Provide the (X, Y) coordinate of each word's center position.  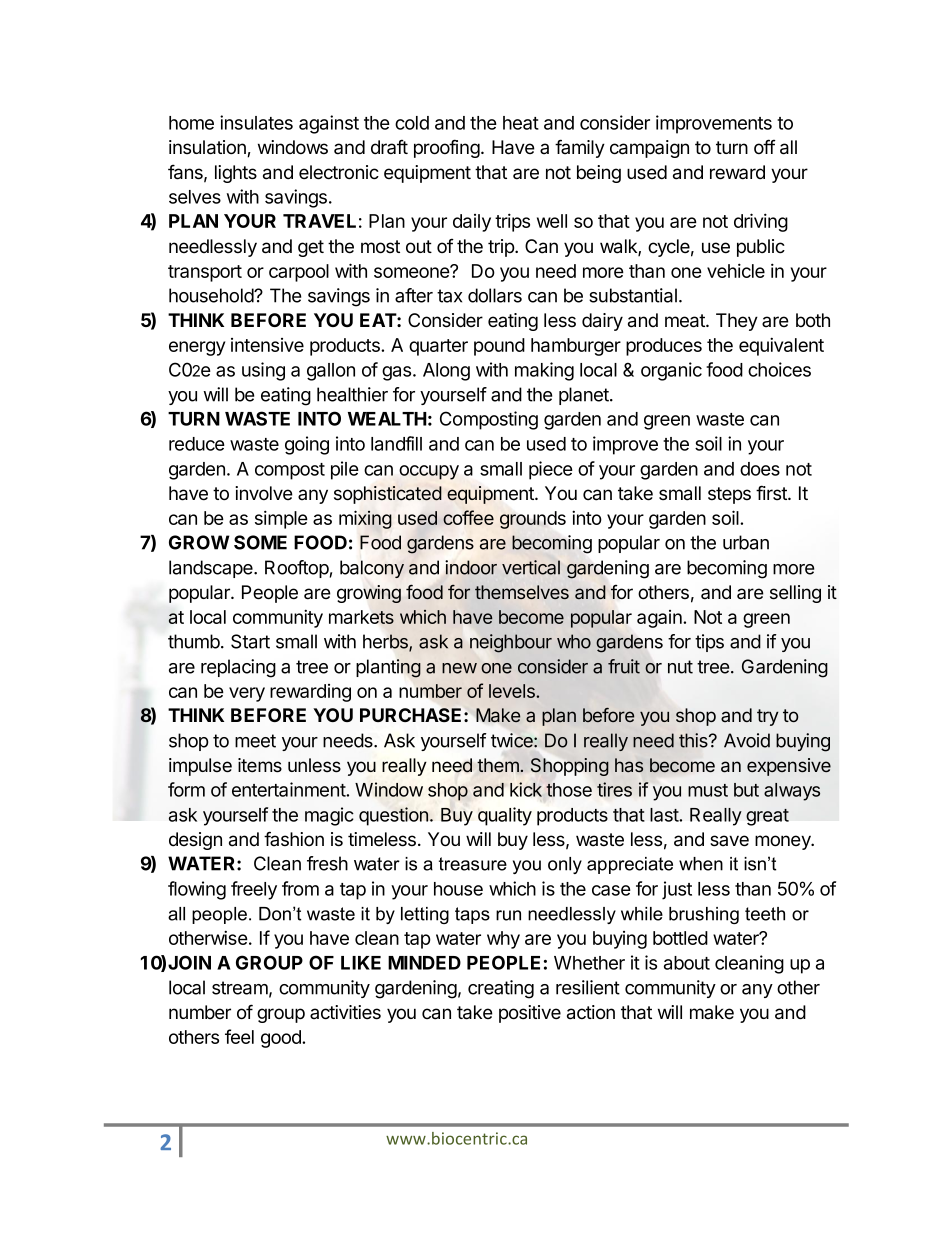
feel (239, 1036)
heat (521, 123)
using (263, 371)
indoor (471, 567)
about (687, 963)
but (746, 790)
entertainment (289, 789)
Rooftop (297, 569)
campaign (649, 149)
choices (779, 369)
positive (530, 1014)
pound (499, 347)
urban (746, 542)
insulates (256, 122)
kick (526, 789)
